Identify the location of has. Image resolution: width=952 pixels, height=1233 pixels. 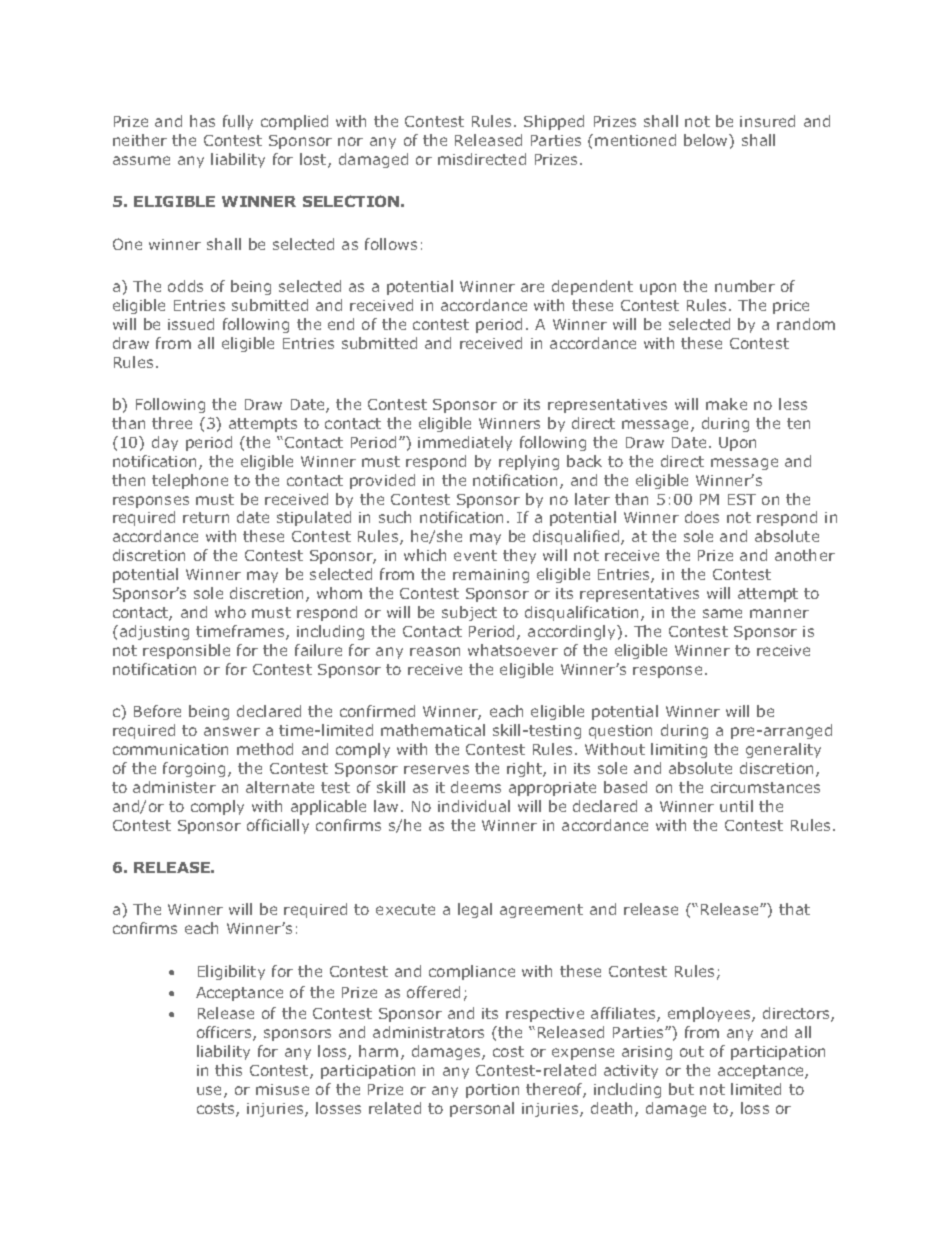
(202, 121).
